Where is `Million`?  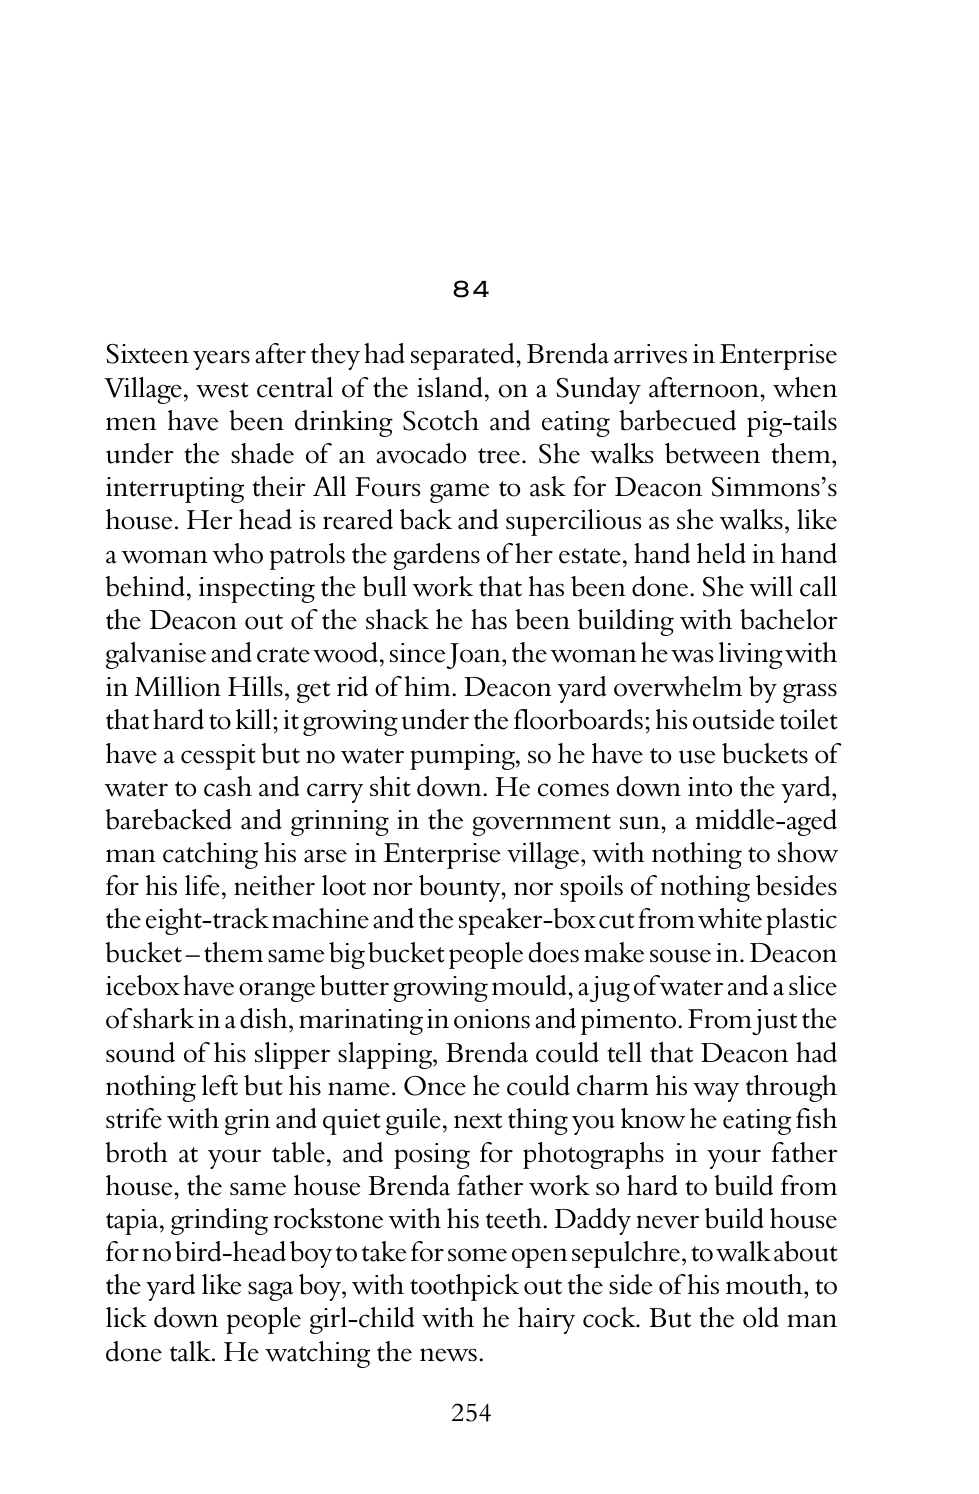
Million is located at coordinates (177, 686).
